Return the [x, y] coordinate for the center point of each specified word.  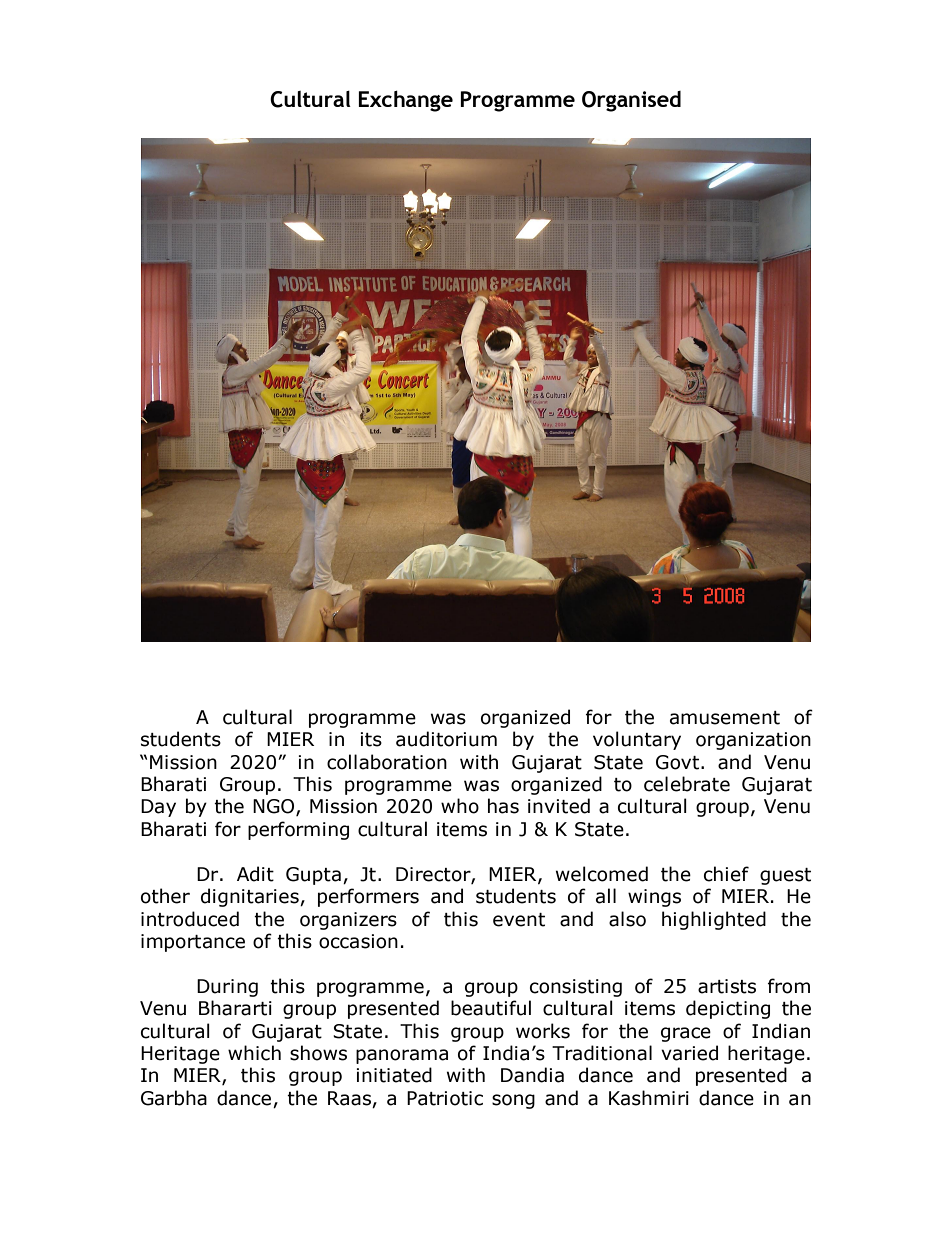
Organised [631, 101]
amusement [725, 718]
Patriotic [445, 1098]
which [254, 1053]
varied [689, 1053]
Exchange [405, 101]
